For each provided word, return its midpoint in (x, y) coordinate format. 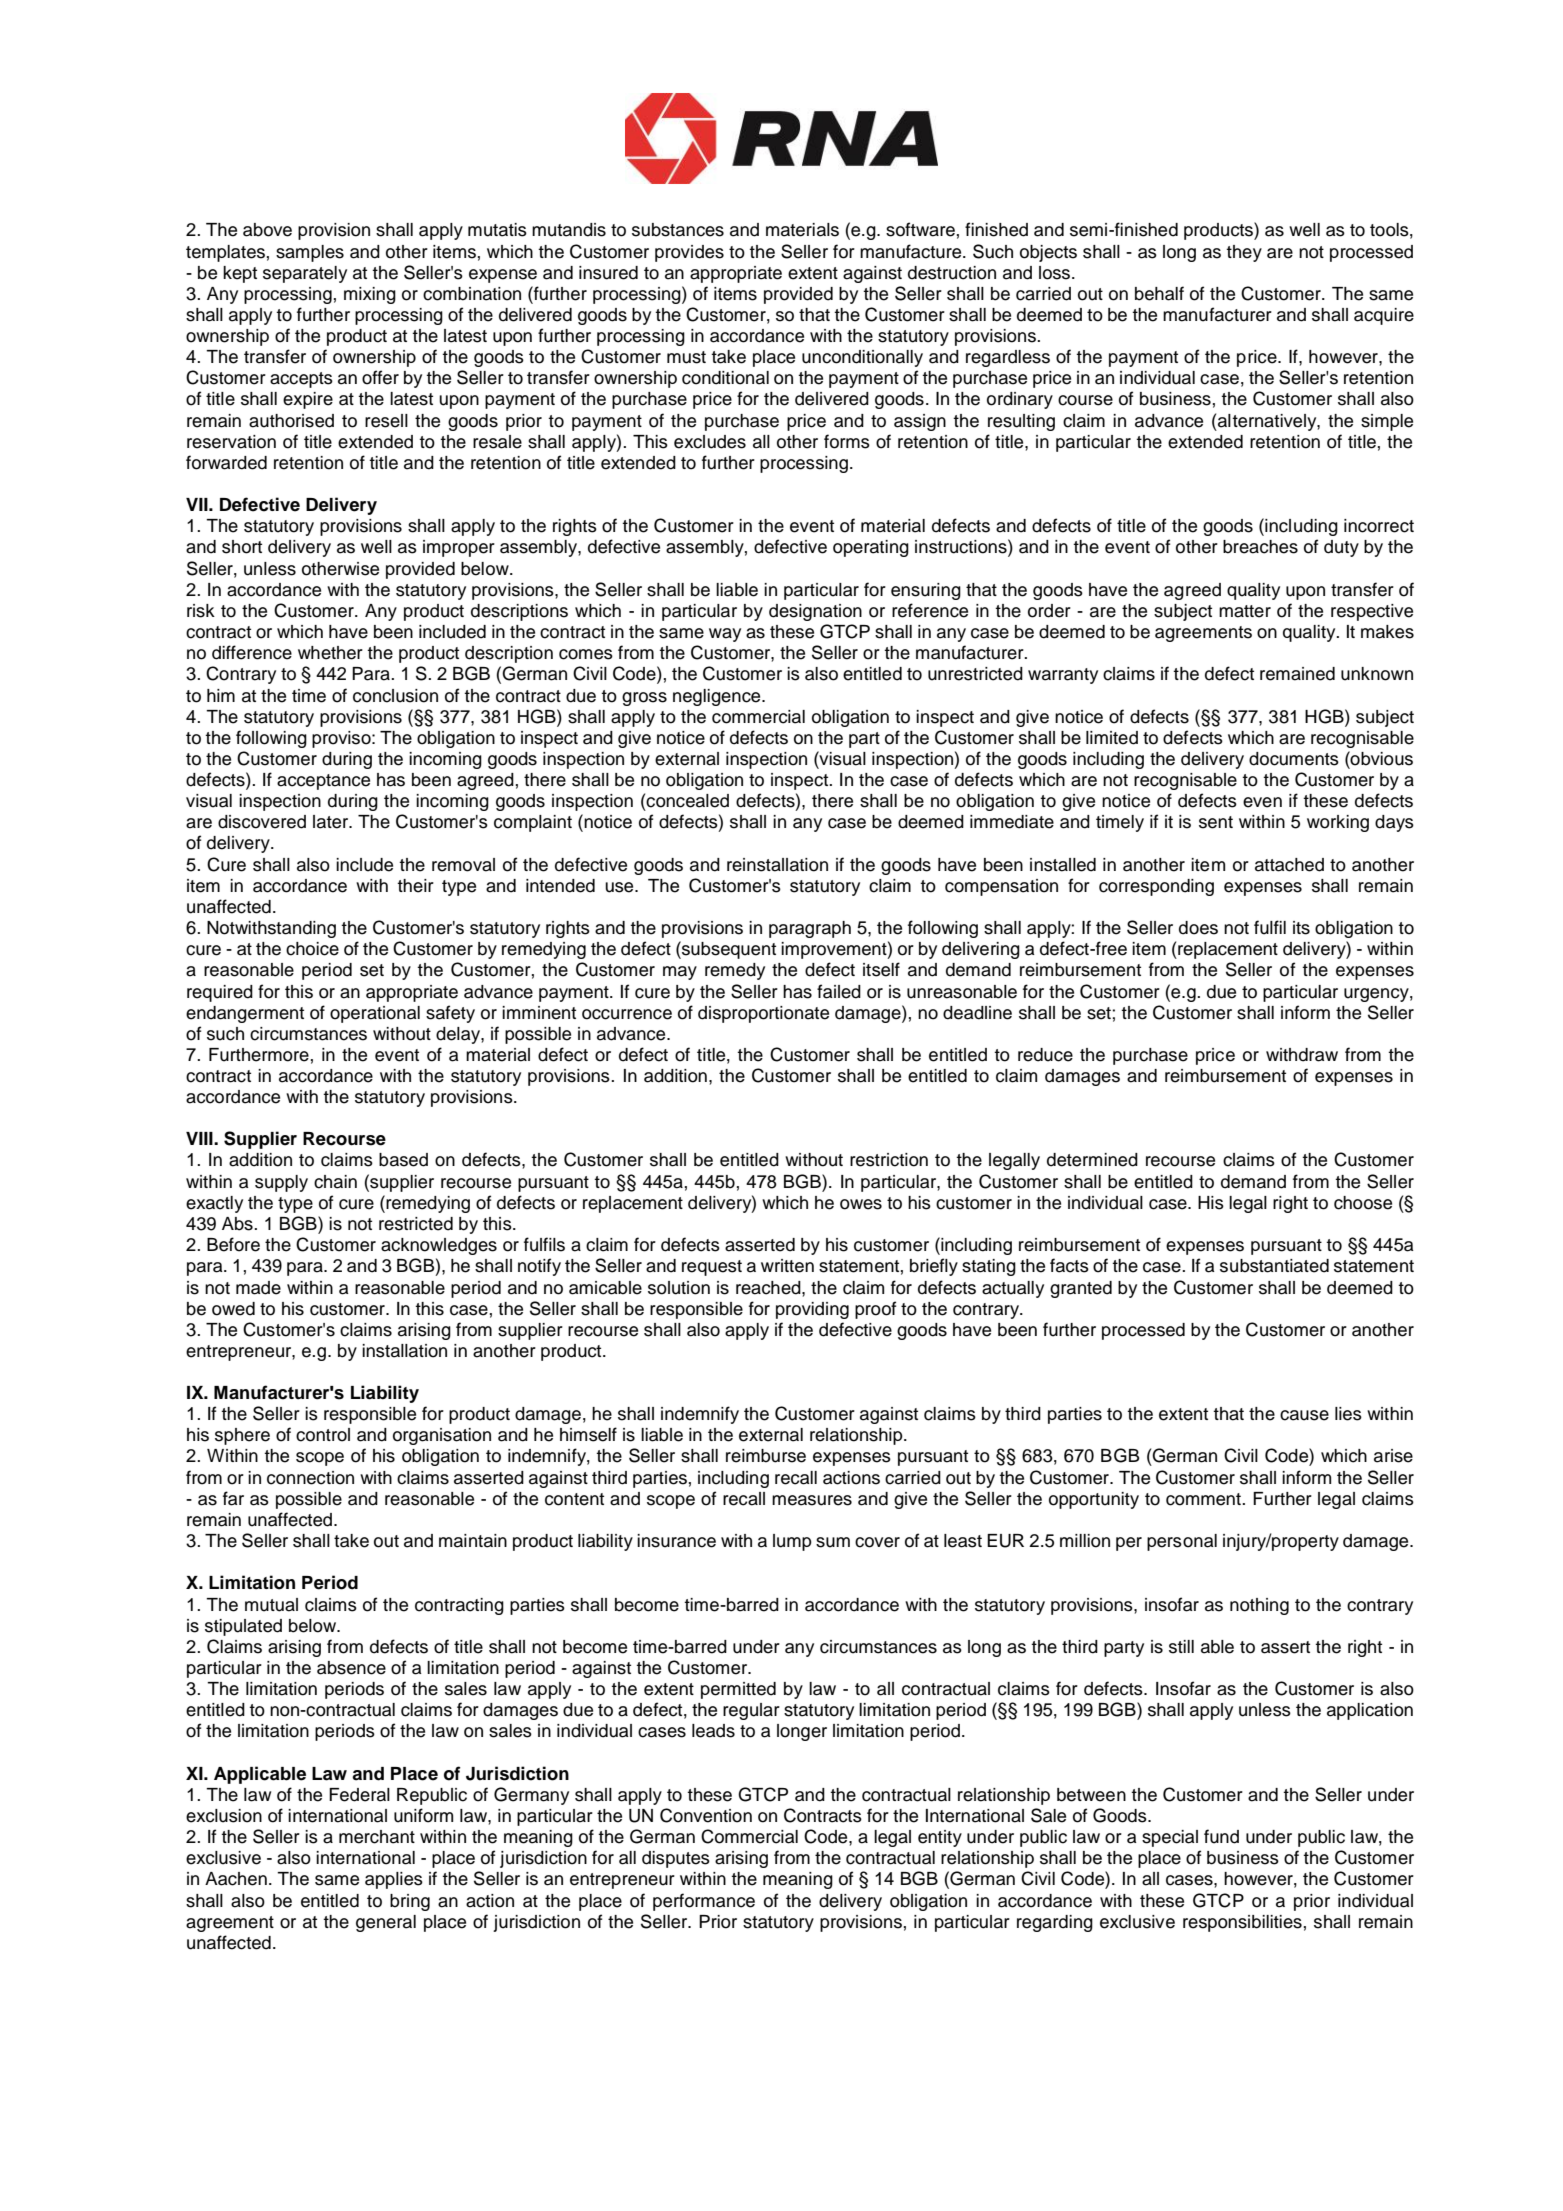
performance (704, 1902)
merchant (377, 1837)
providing (812, 1310)
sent (1216, 822)
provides (689, 253)
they (1244, 253)
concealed (687, 801)
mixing (370, 295)
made (258, 1288)
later (332, 822)
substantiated (1274, 1266)
